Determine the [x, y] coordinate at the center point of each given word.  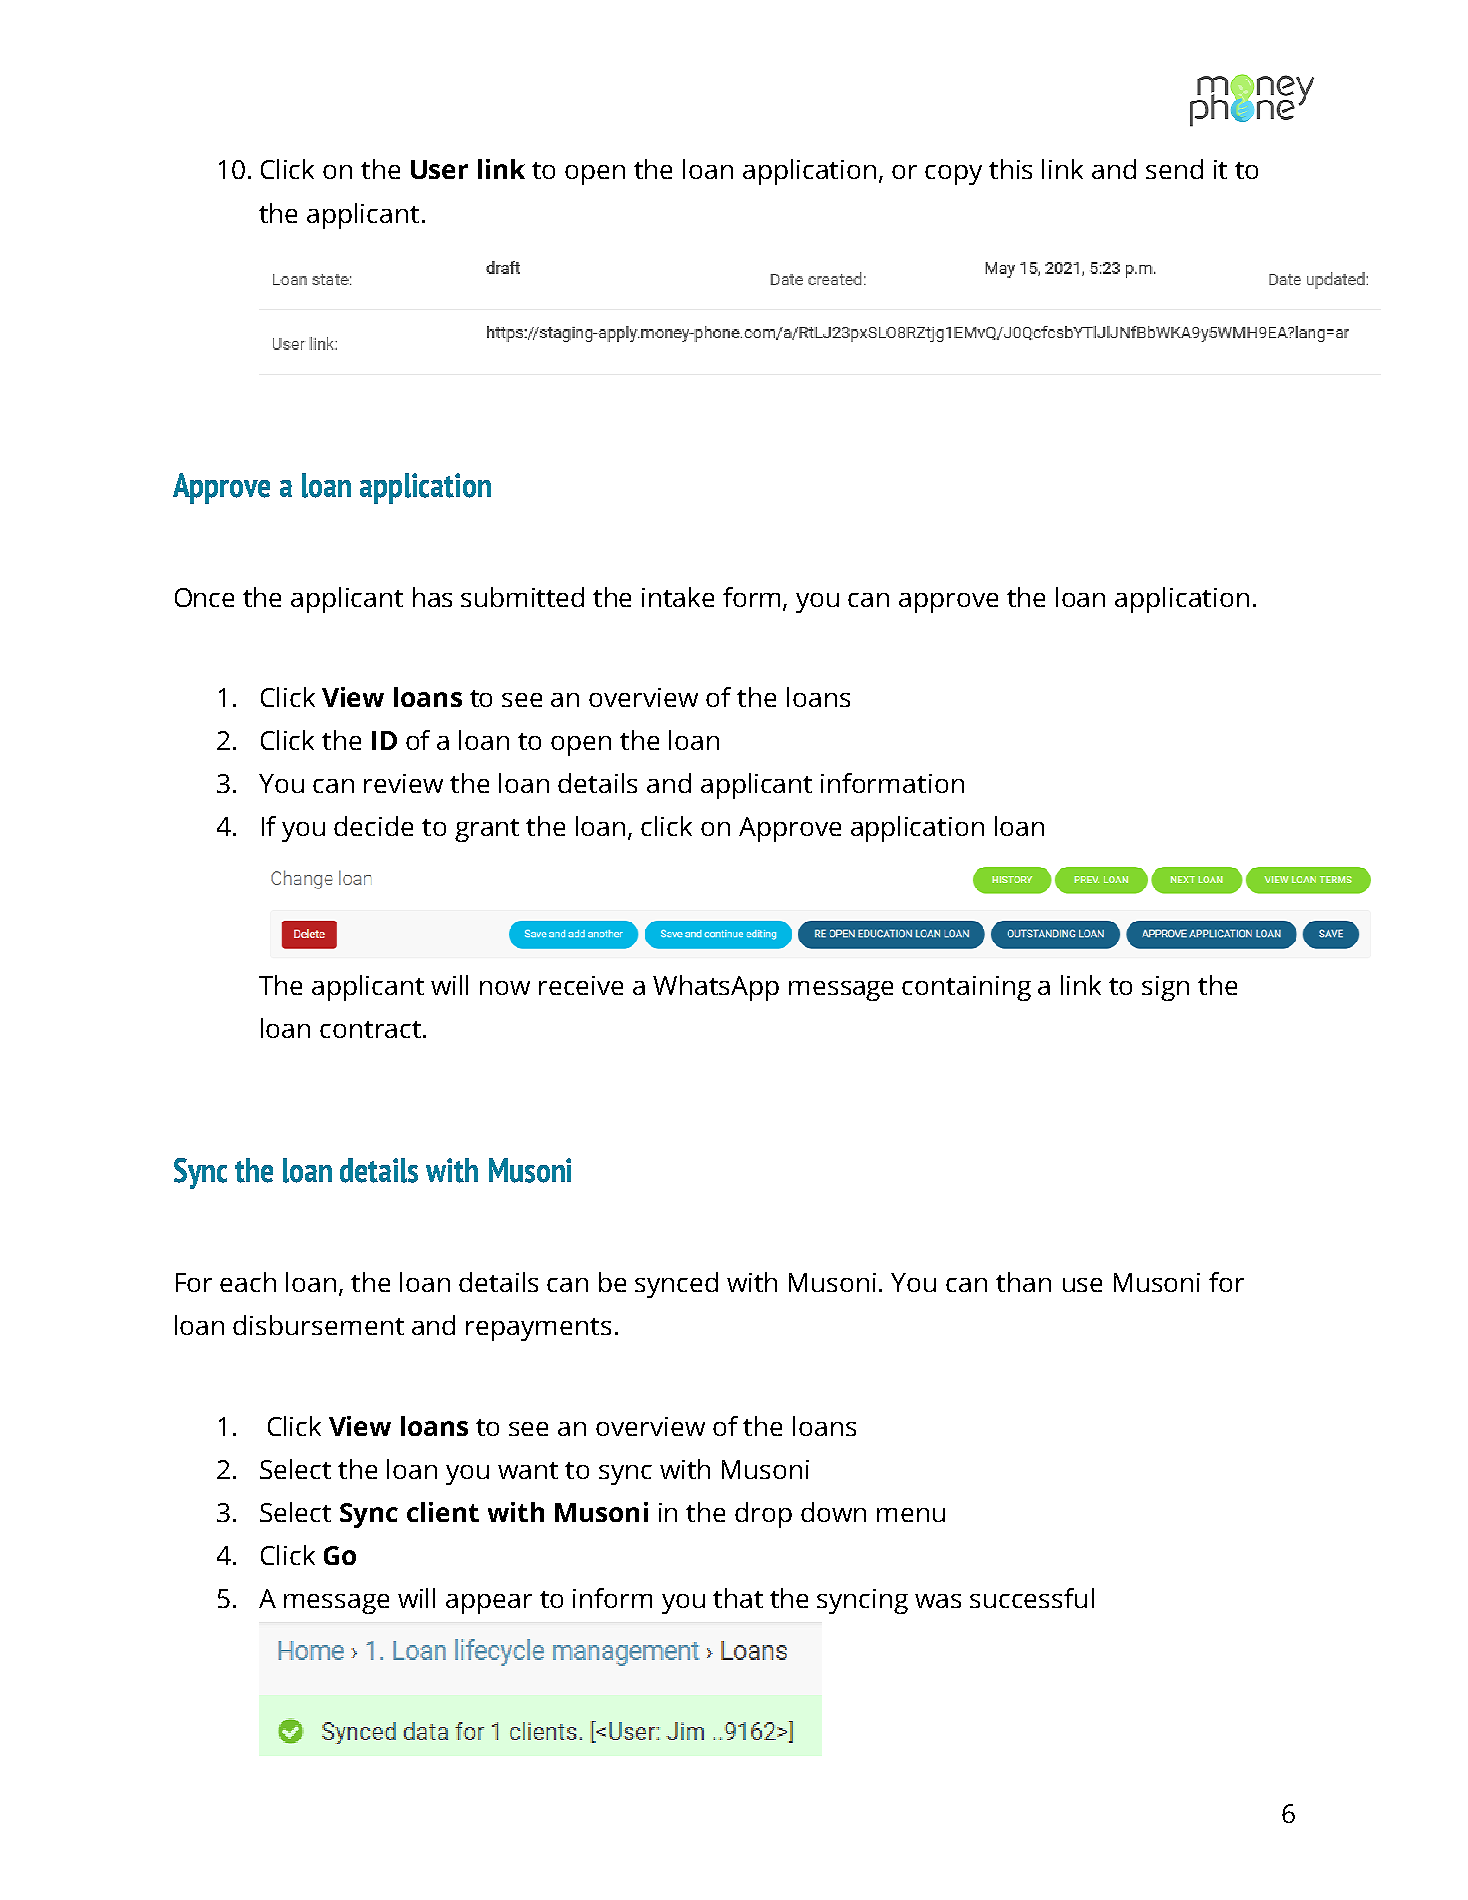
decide [373, 826]
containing [966, 988]
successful [1032, 1598]
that [738, 1598]
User [439, 169]
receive [581, 985]
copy [953, 175]
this [1010, 169]
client [443, 1512]
